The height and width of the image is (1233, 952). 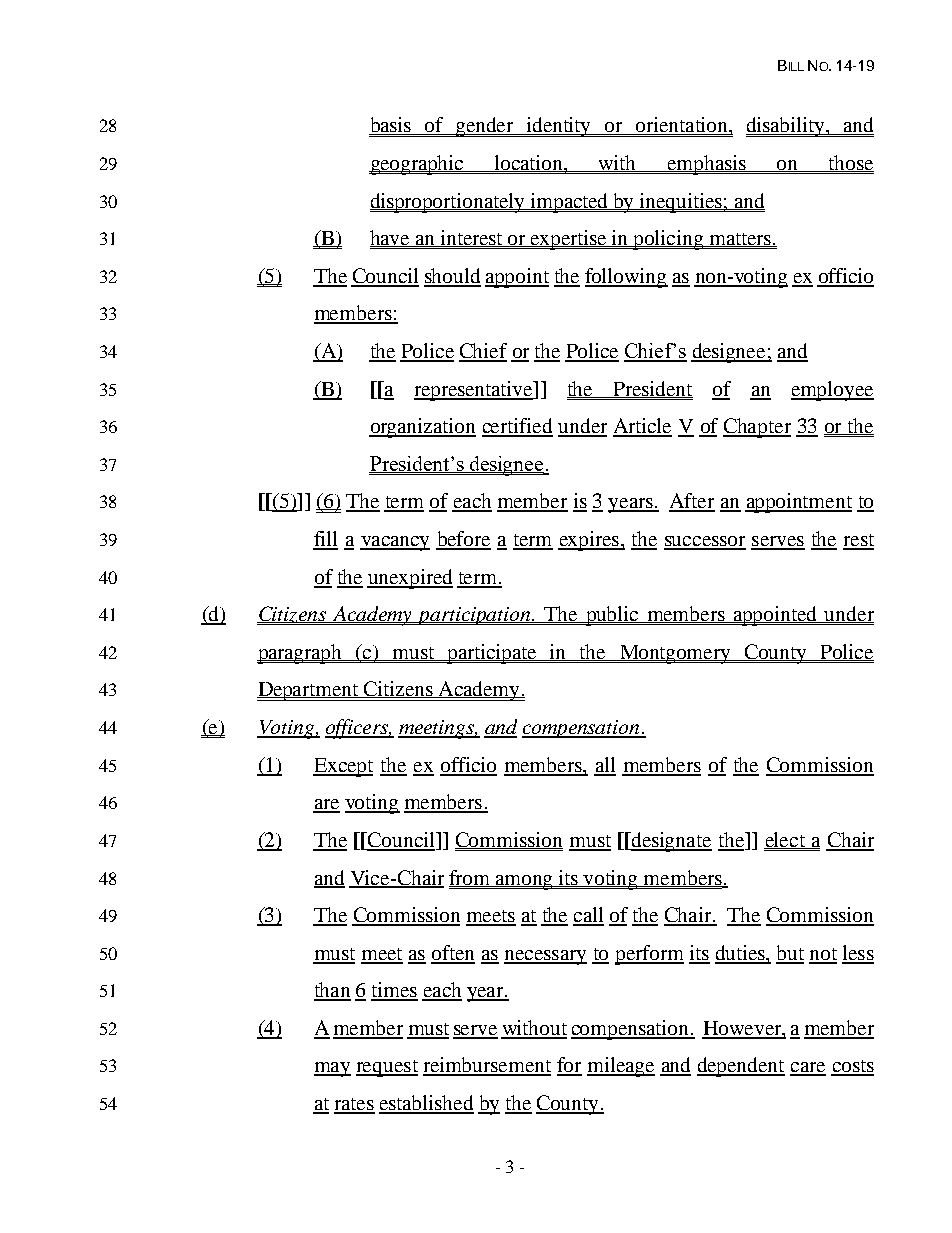 I want to click on certified, so click(x=517, y=427).
